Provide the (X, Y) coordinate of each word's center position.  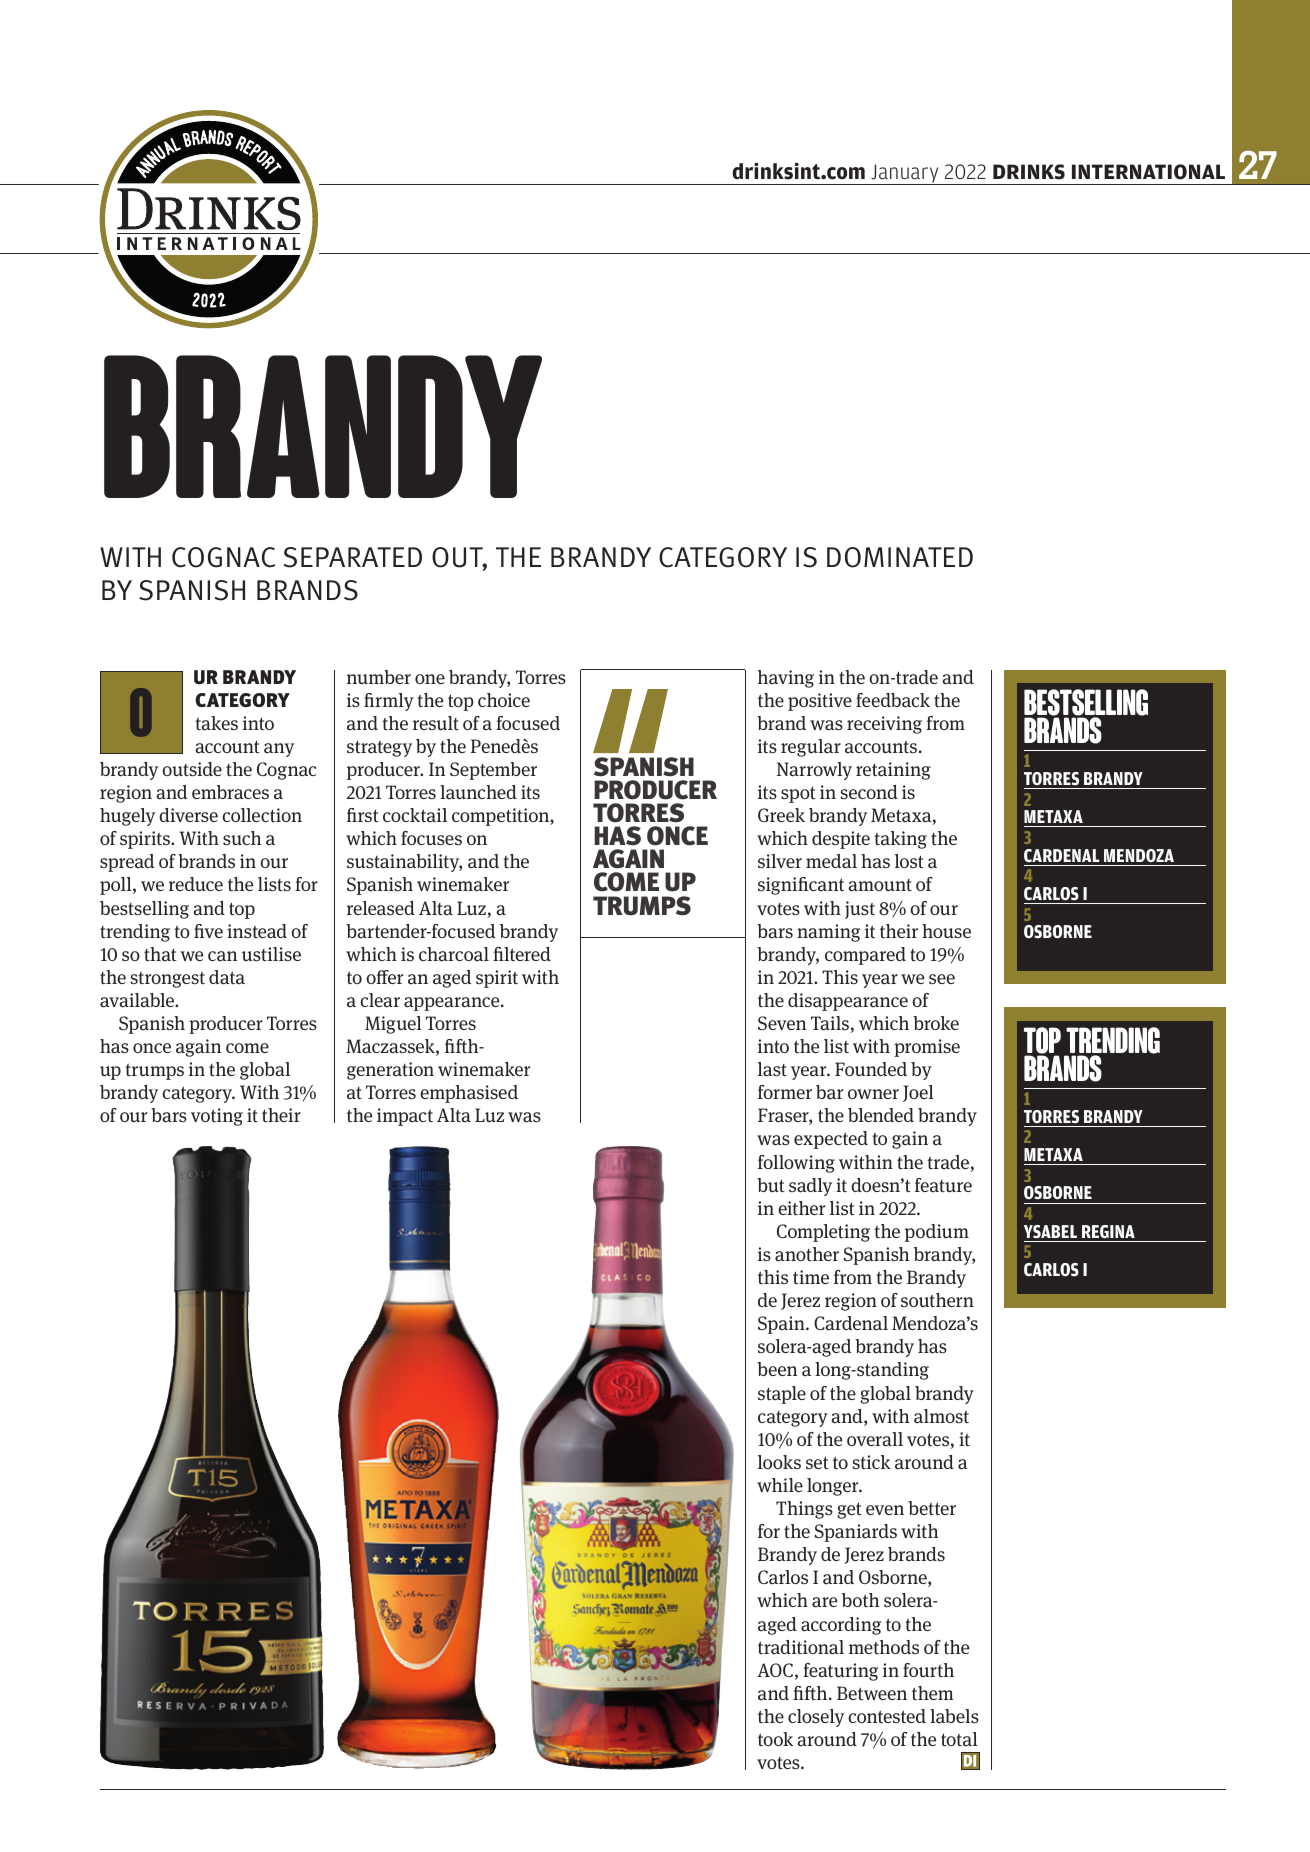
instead (257, 931)
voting (217, 1117)
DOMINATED (900, 557)
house (946, 931)
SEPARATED (353, 557)
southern (937, 1300)
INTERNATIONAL (1148, 172)
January (905, 174)
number (379, 677)
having (786, 679)
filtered (522, 954)
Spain (782, 1325)
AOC (775, 1670)
